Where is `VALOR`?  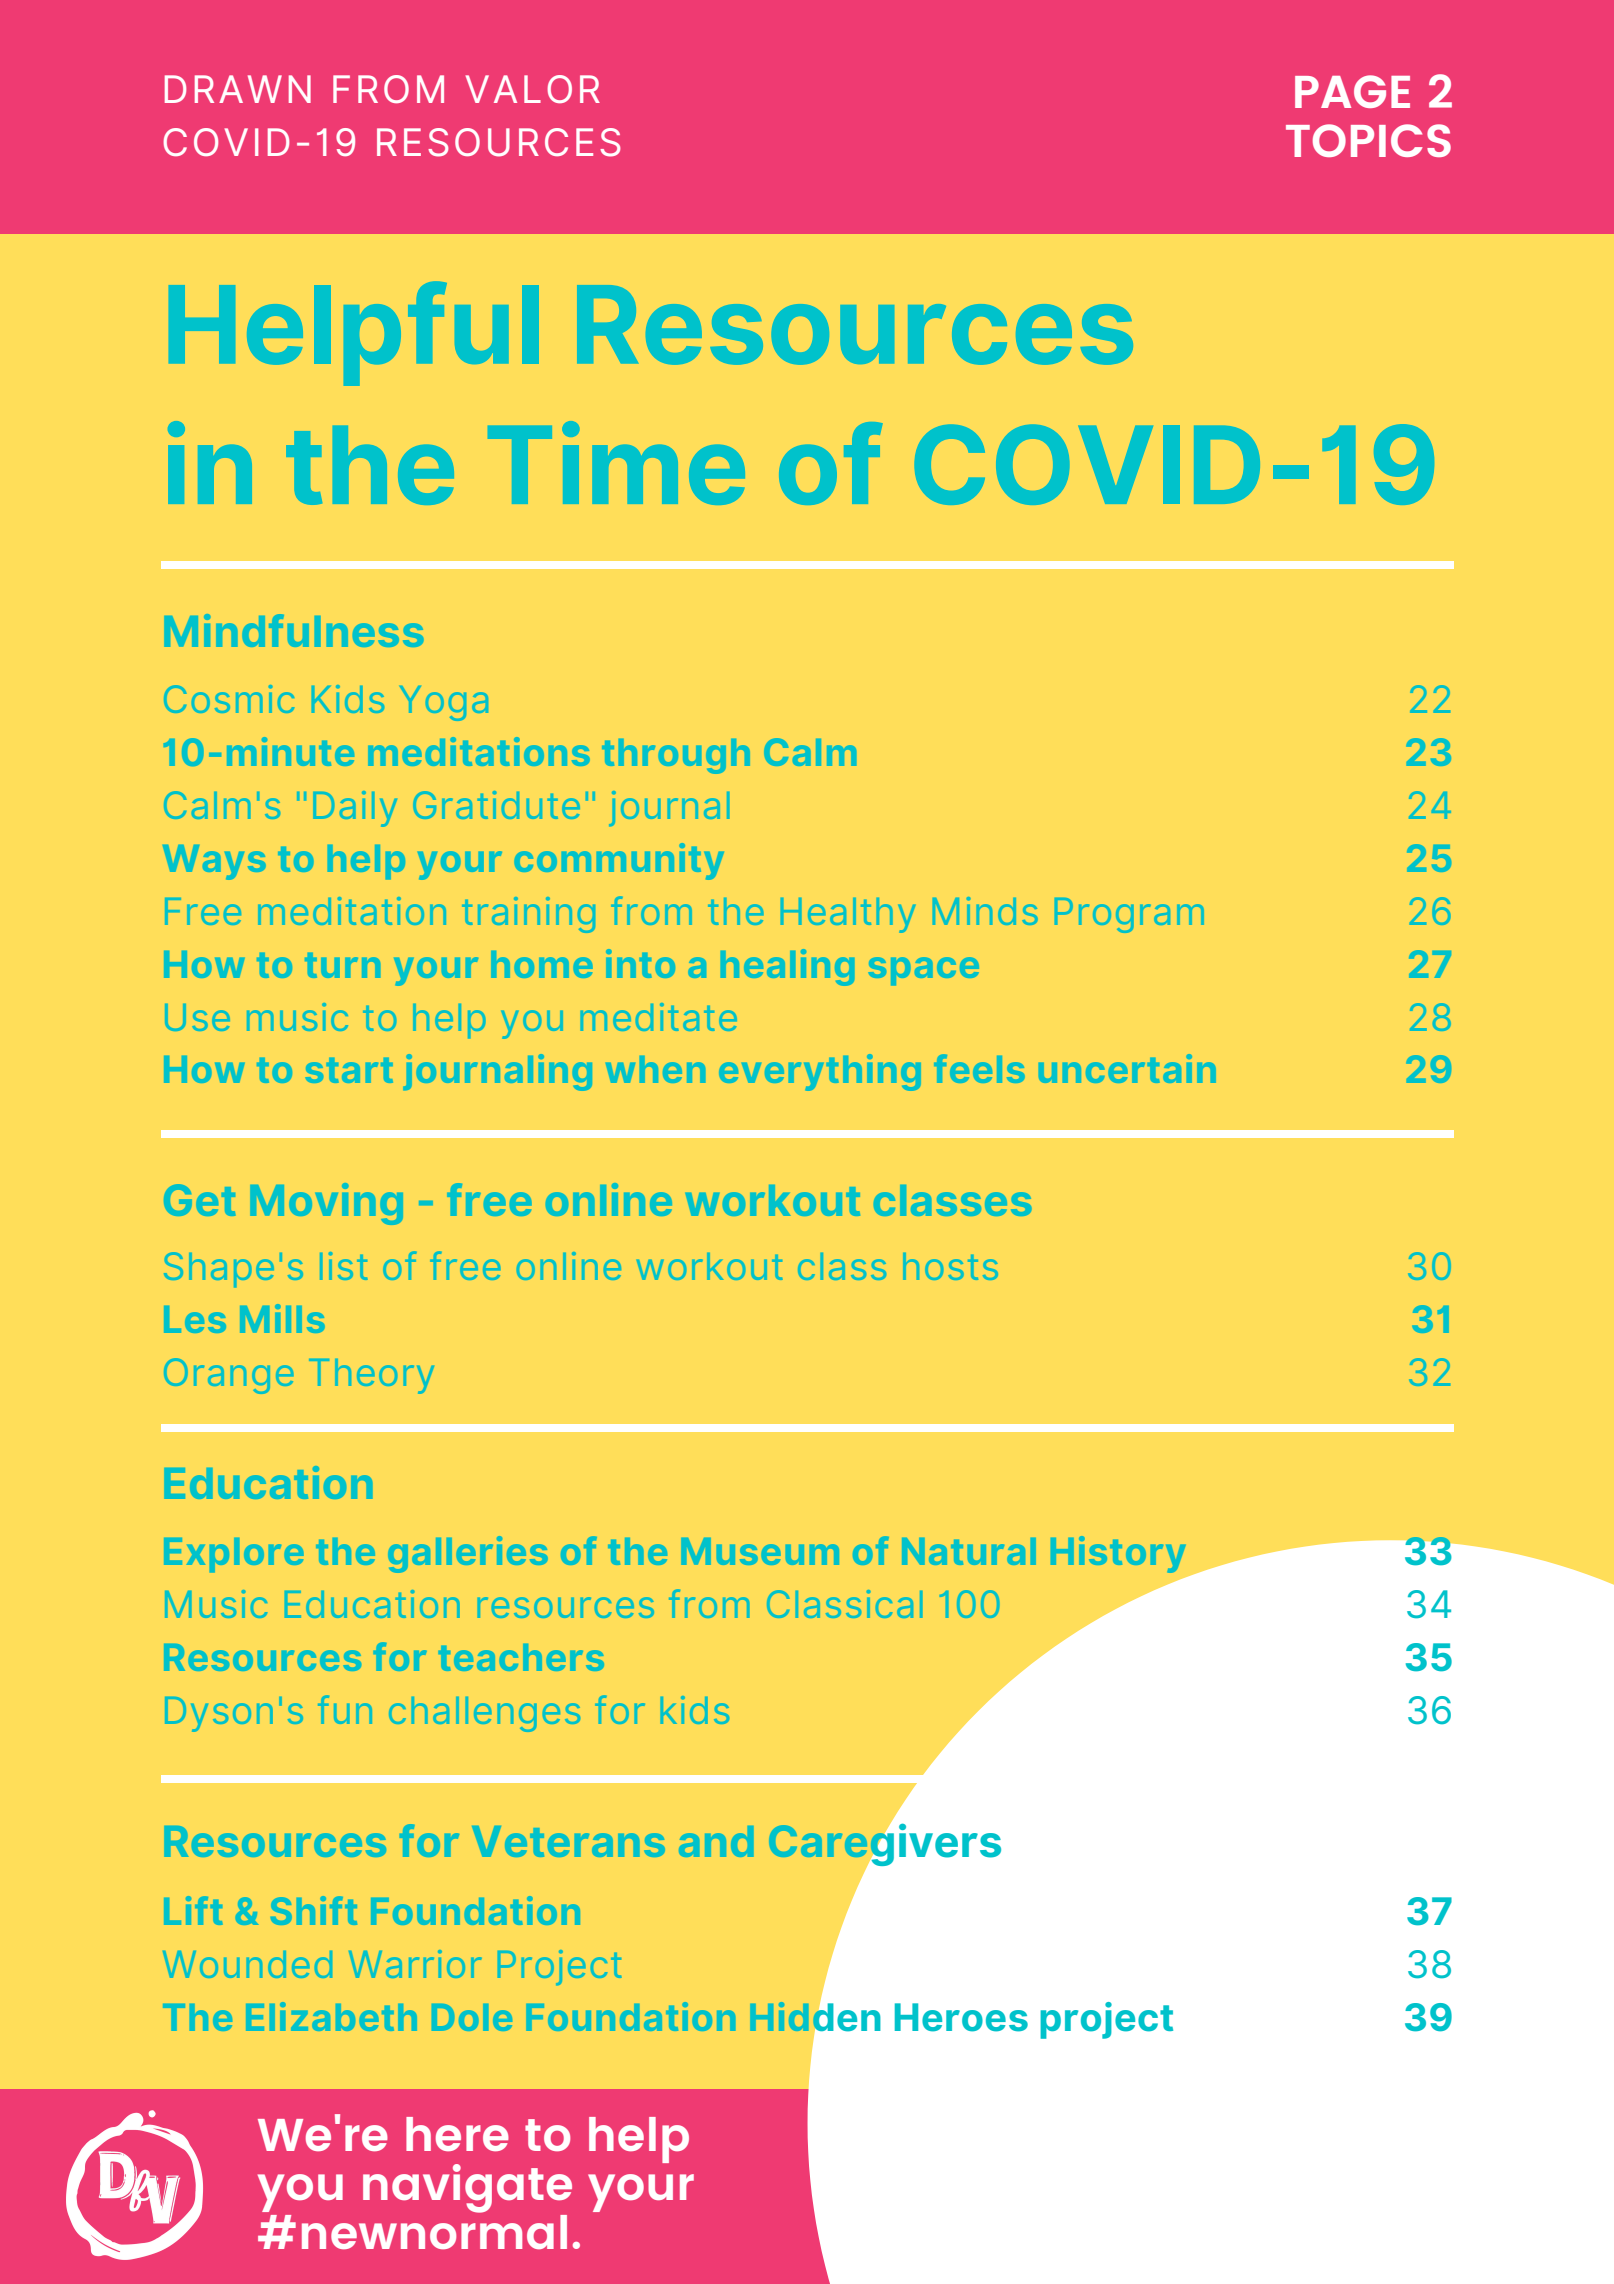
VALOR is located at coordinates (533, 89).
